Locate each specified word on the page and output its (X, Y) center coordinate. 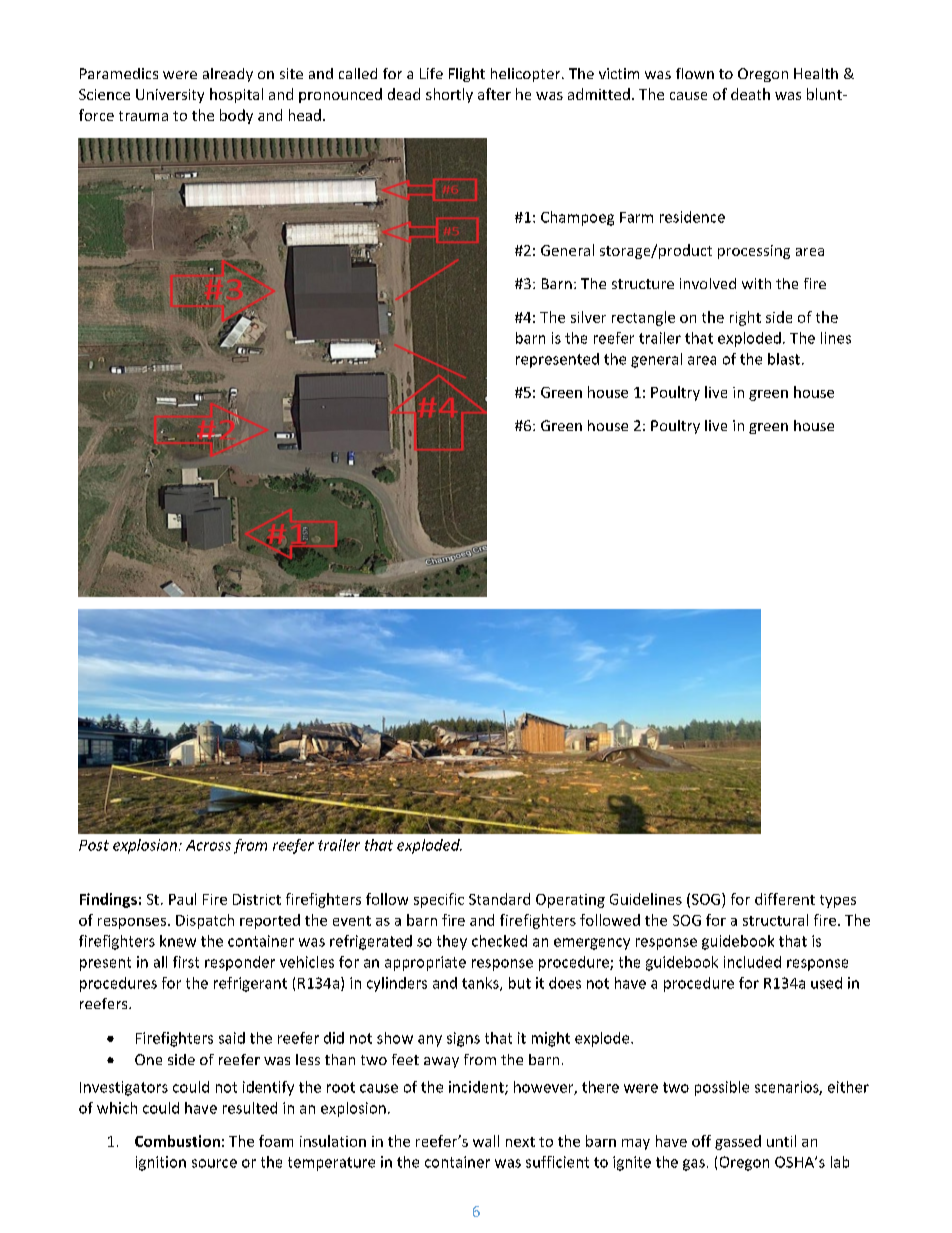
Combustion (177, 1141)
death (750, 94)
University (170, 96)
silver (588, 317)
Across (208, 845)
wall (486, 1141)
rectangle (643, 318)
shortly (449, 95)
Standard (499, 899)
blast (784, 359)
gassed (738, 1142)
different (785, 899)
